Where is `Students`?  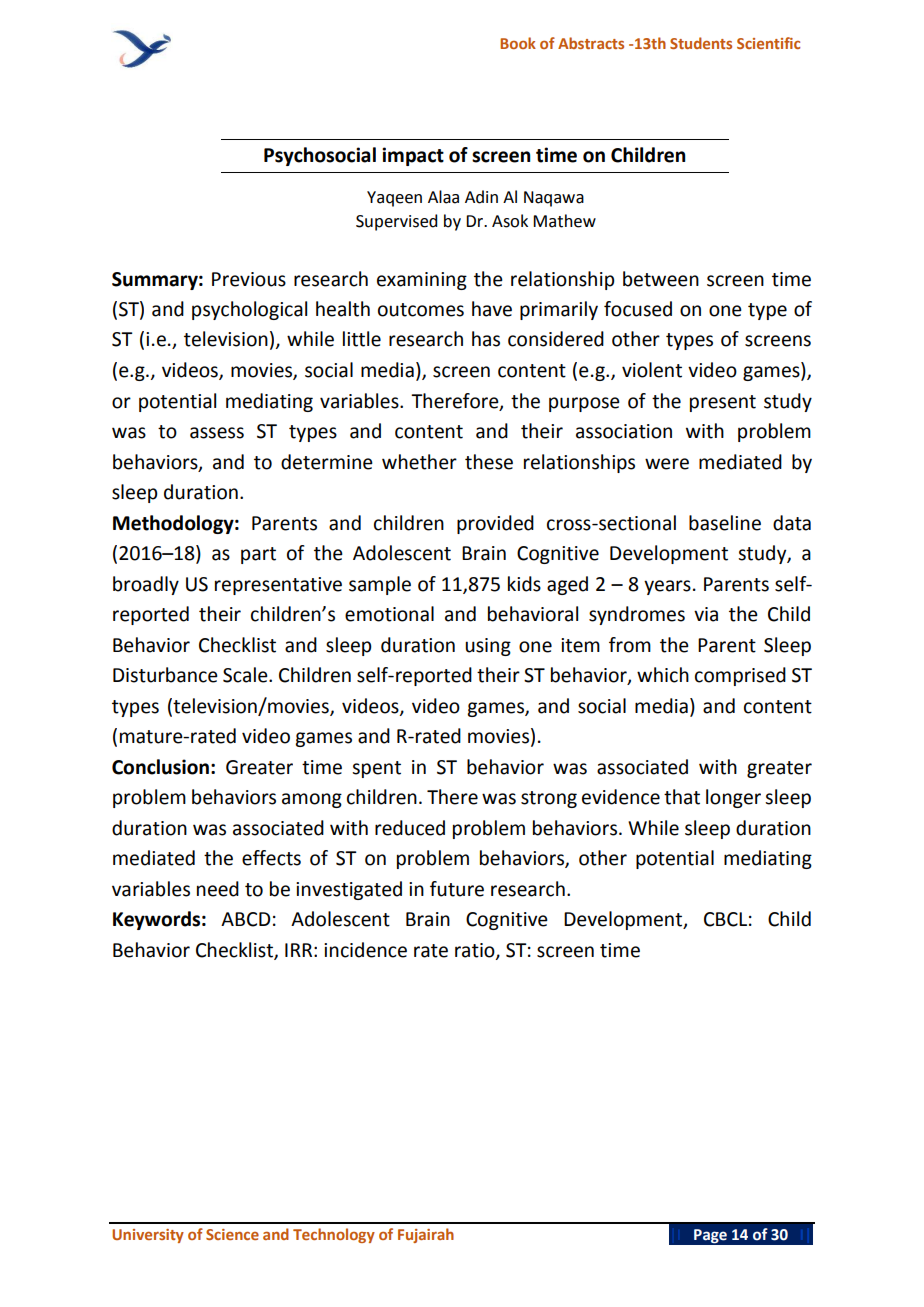
Students is located at coordinates (701, 43).
